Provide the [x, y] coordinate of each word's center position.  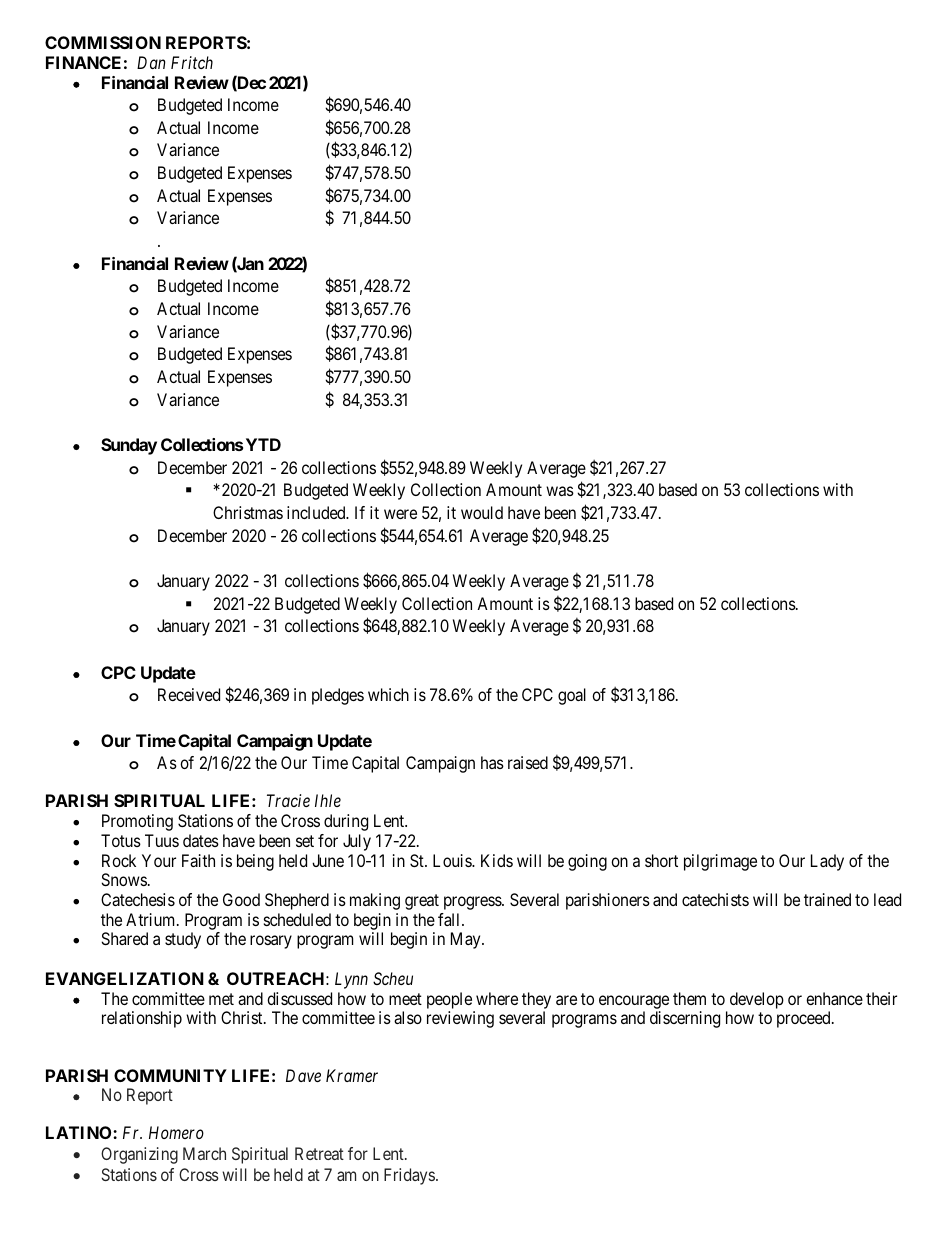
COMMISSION [103, 42]
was [560, 491]
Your [159, 860]
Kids [497, 860]
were [400, 514]
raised [528, 762]
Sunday [129, 446]
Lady [827, 862]
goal [572, 696]
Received [189, 694]
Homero [176, 1132]
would [482, 512]
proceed [805, 1019]
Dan [151, 62]
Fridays [409, 1176]
